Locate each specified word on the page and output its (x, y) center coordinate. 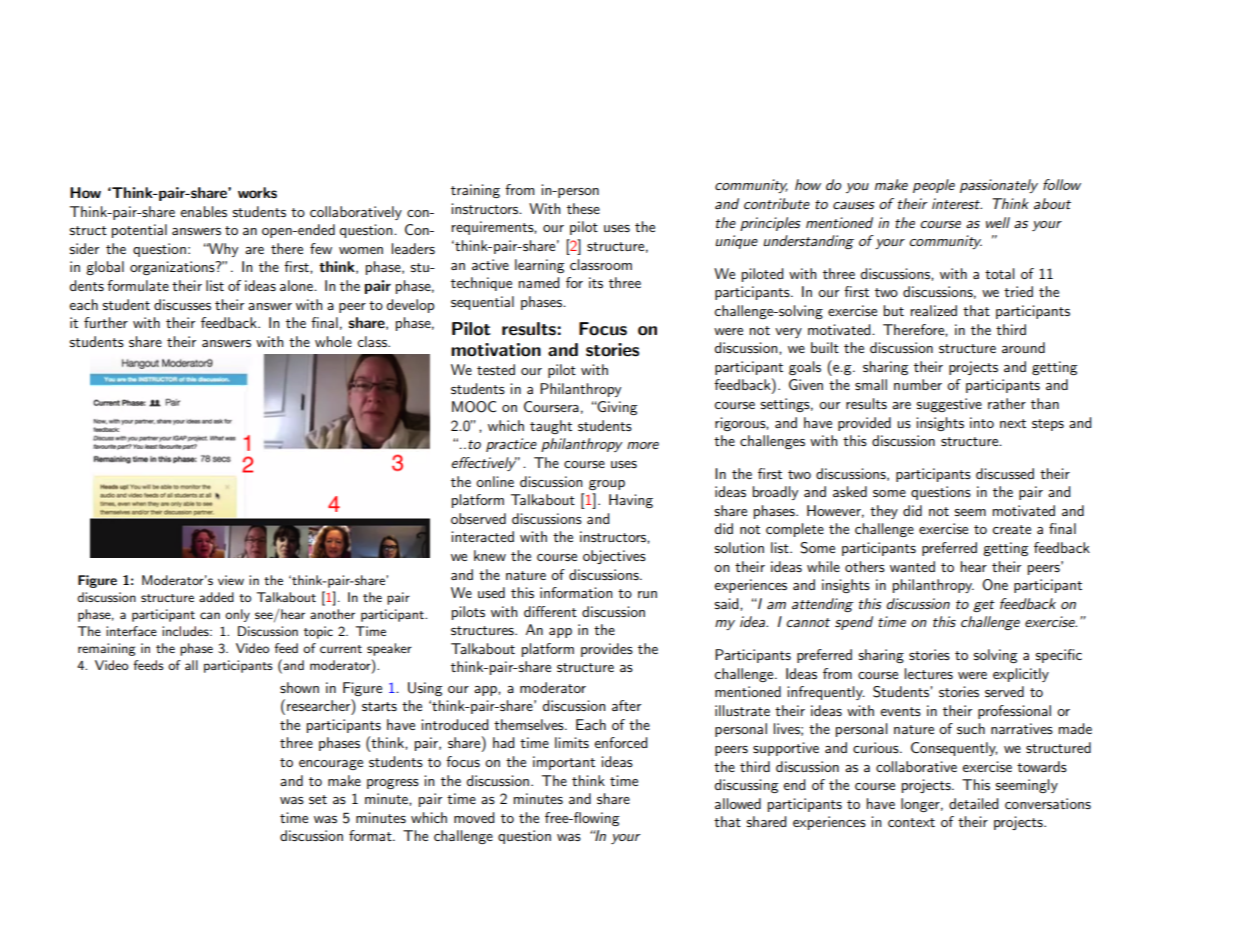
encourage (331, 765)
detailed (973, 803)
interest (957, 203)
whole (333, 341)
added (216, 597)
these (583, 208)
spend (854, 623)
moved (474, 817)
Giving (617, 408)
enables (203, 211)
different (550, 611)
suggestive (949, 405)
